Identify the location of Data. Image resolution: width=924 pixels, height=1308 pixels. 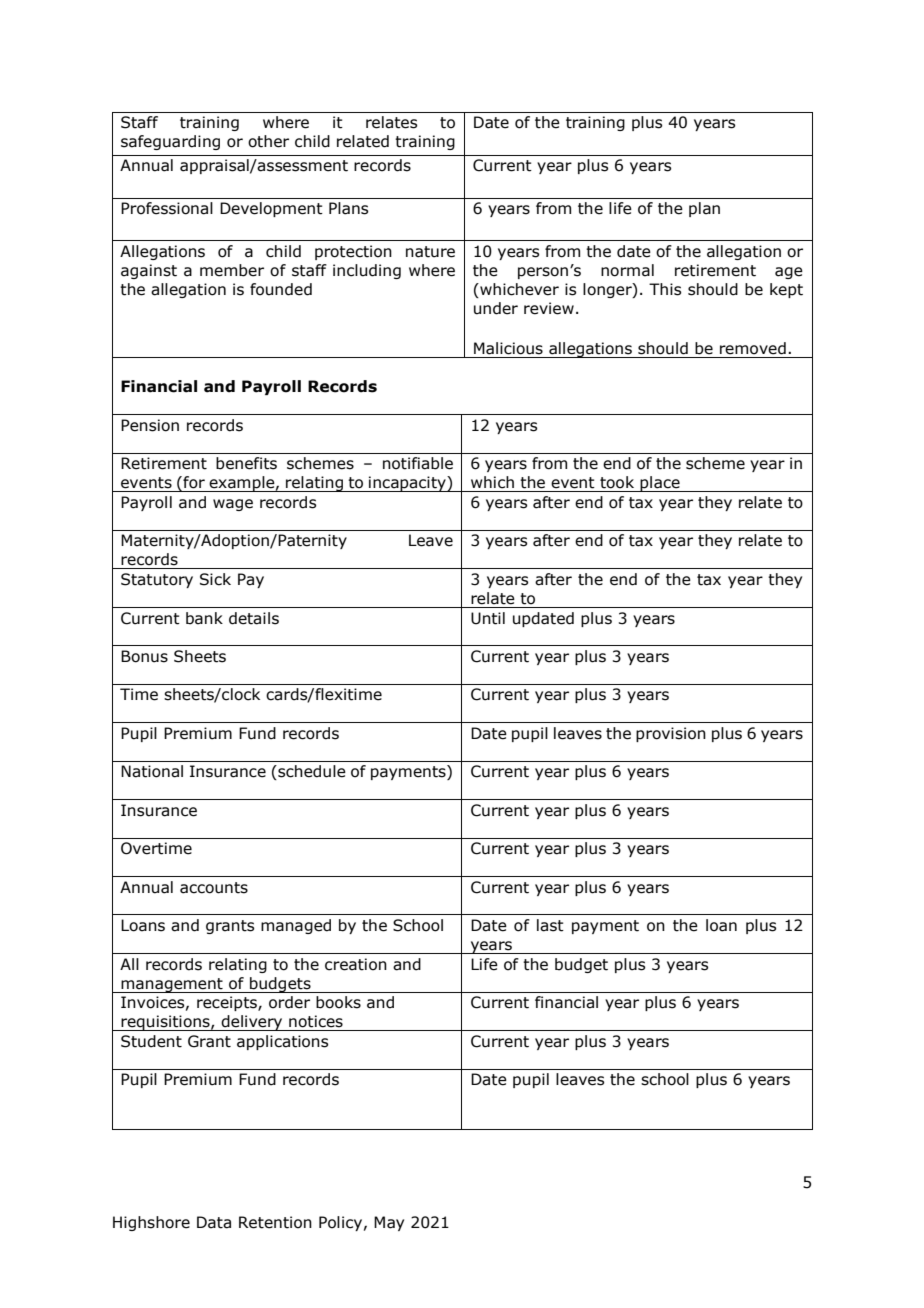
(214, 1222).
